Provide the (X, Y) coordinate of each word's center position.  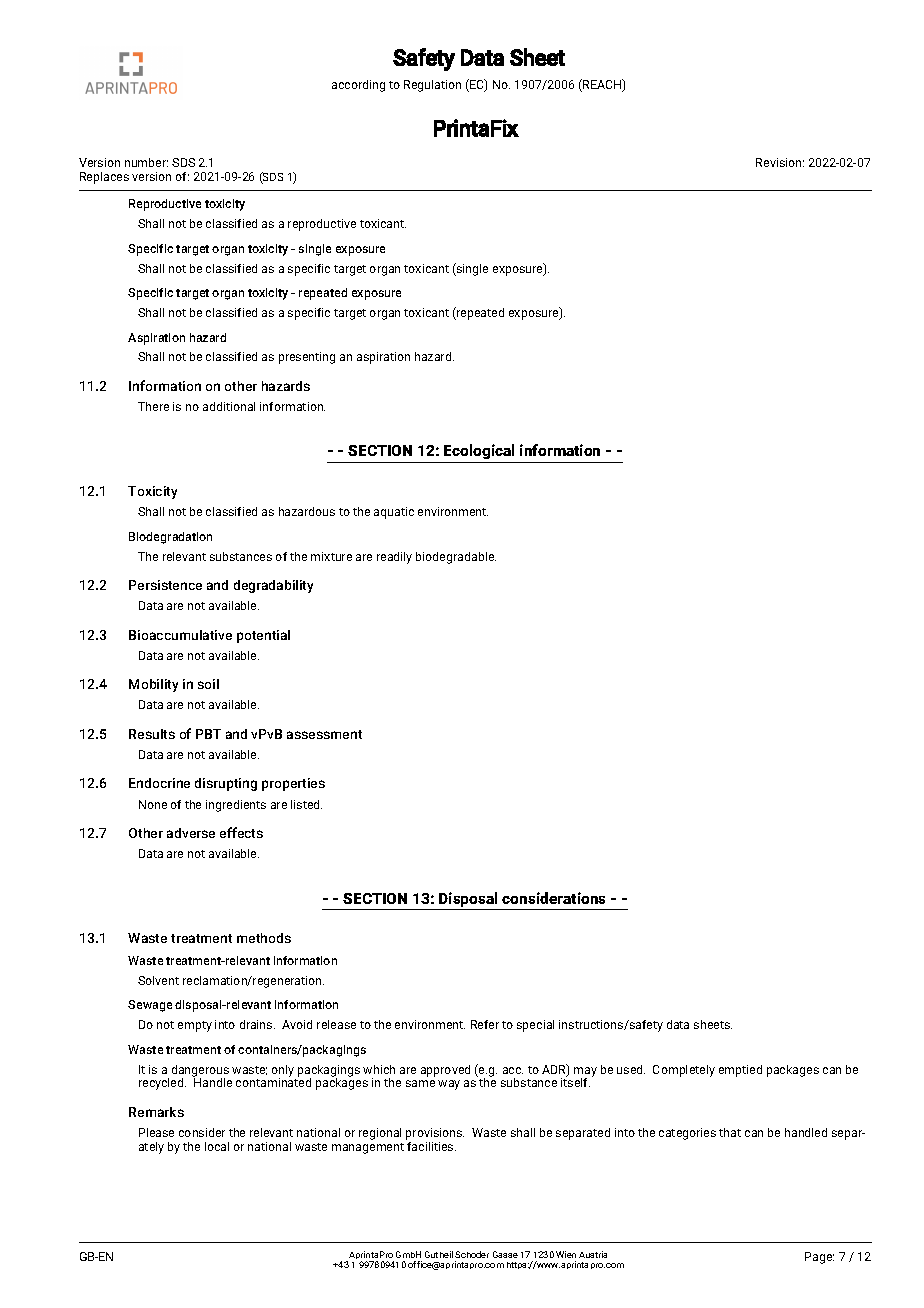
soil (208, 684)
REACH (602, 85)
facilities (431, 1145)
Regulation (432, 86)
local (217, 1146)
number (146, 162)
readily (394, 558)
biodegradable (456, 558)
